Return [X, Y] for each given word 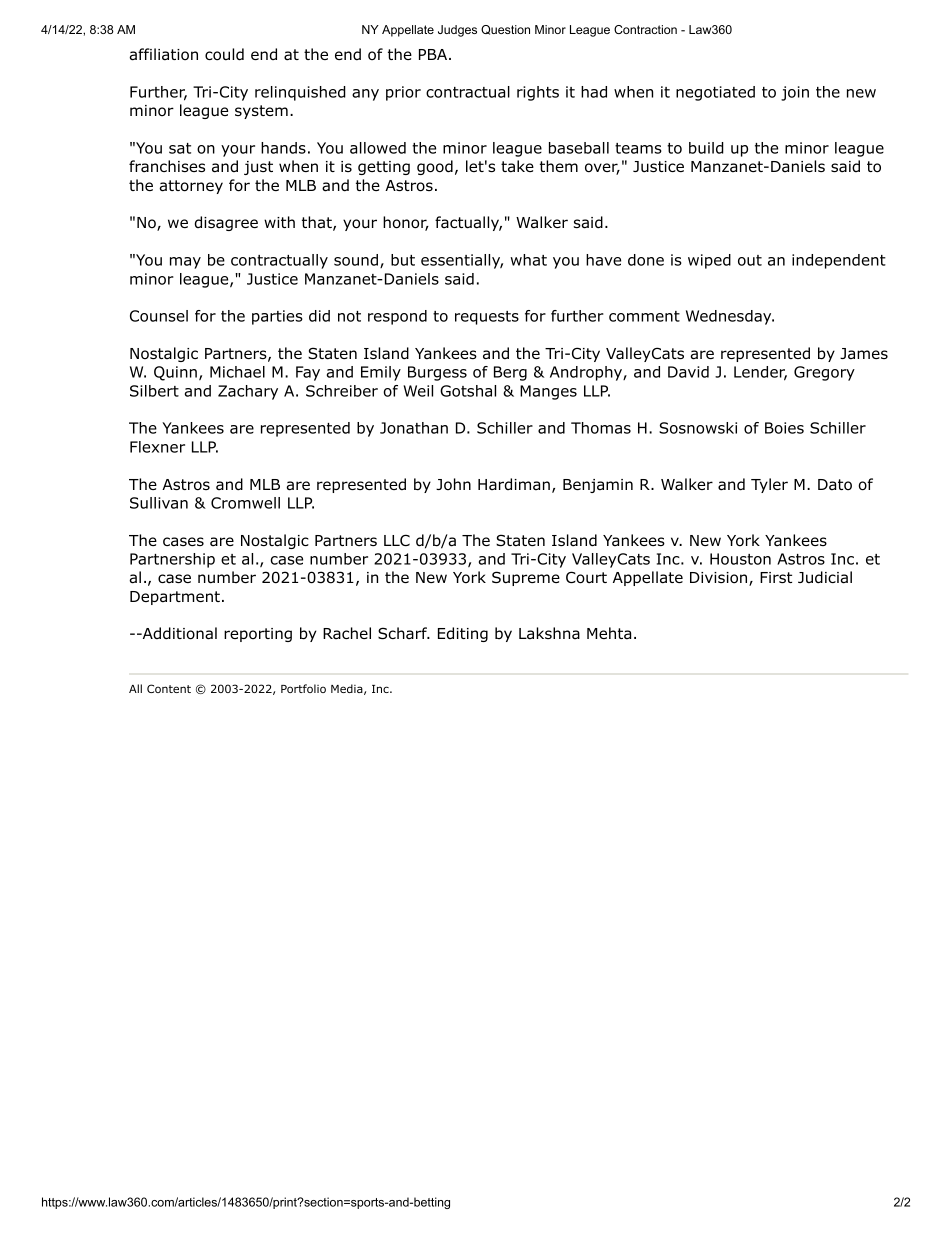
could [224, 54]
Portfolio [303, 688]
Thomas [601, 428]
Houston [740, 559]
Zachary [248, 392]
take [517, 166]
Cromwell [245, 503]
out [750, 260]
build [706, 148]
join [795, 93]
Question [505, 30]
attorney [191, 187]
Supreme [526, 578]
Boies [784, 428]
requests [487, 318]
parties [277, 317]
